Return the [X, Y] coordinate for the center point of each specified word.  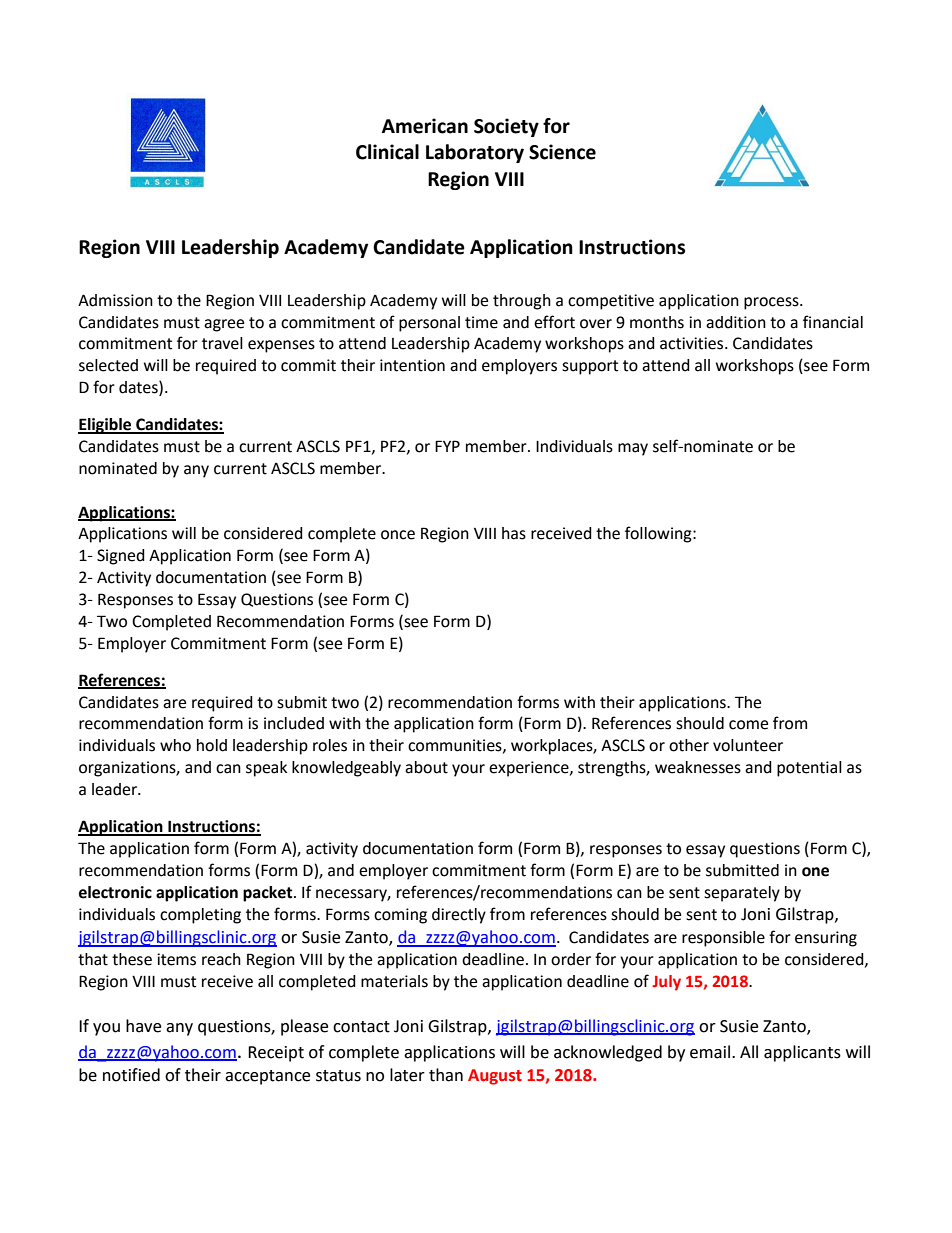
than [446, 1075]
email [710, 1052]
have [143, 1026]
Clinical [387, 152]
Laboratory [475, 153]
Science [562, 152]
